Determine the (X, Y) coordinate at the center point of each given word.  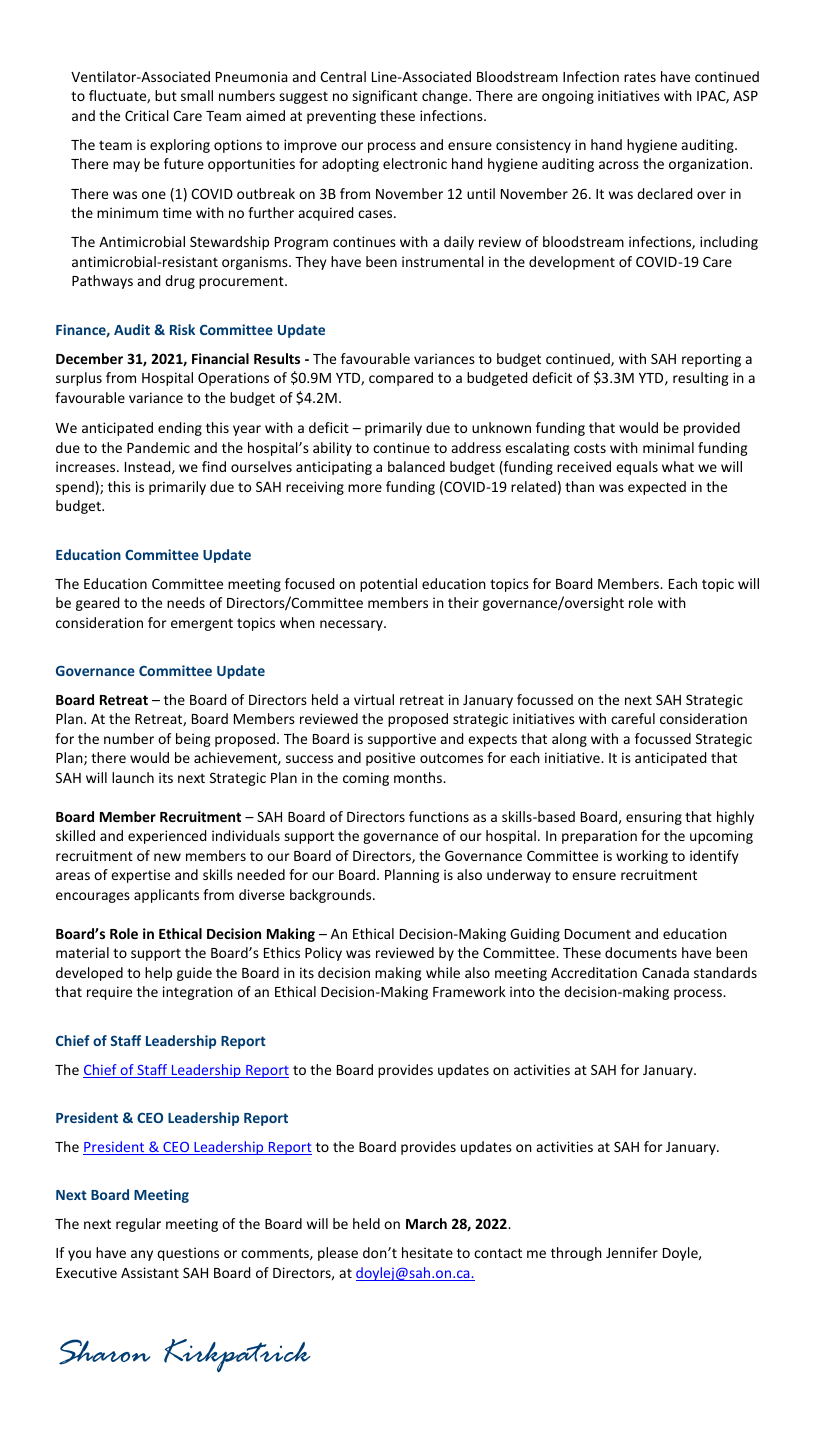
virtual (374, 699)
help (158, 974)
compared (401, 379)
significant (385, 97)
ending (180, 429)
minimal (668, 447)
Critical (147, 115)
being (193, 740)
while (443, 972)
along (569, 740)
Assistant (150, 1272)
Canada (665, 972)
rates (640, 77)
